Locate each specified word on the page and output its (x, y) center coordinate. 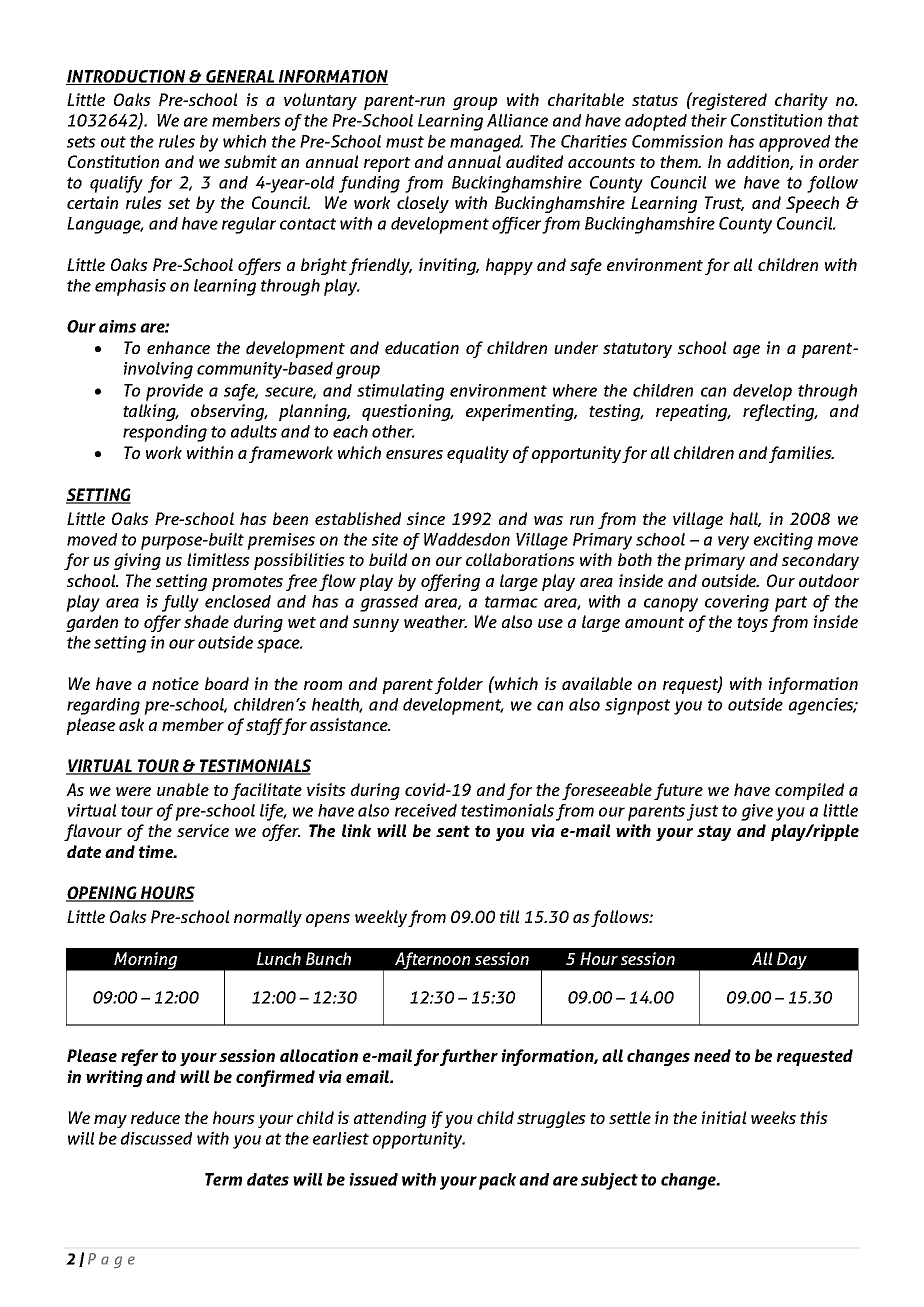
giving (137, 561)
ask (131, 724)
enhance (178, 347)
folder (459, 685)
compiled (809, 791)
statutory (637, 350)
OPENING (102, 894)
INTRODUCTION (127, 77)
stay (714, 833)
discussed (156, 1138)
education (422, 347)
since (426, 518)
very (733, 543)
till (509, 916)
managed (486, 143)
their (709, 120)
